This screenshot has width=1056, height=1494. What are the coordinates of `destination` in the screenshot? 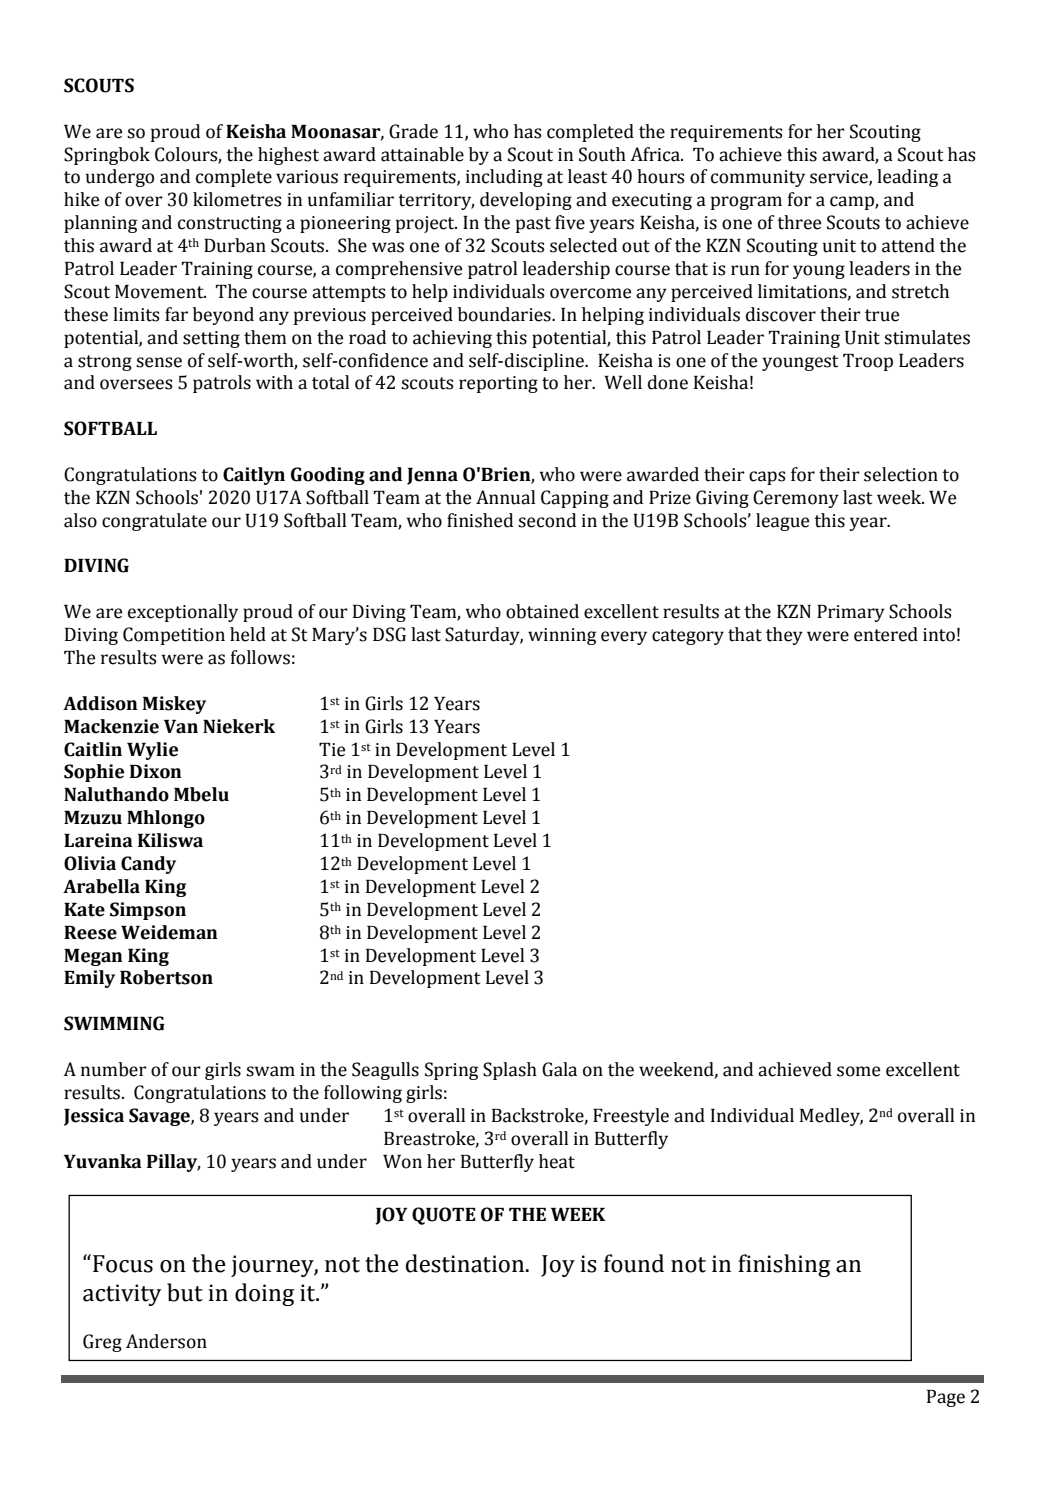 It's located at (466, 1263).
